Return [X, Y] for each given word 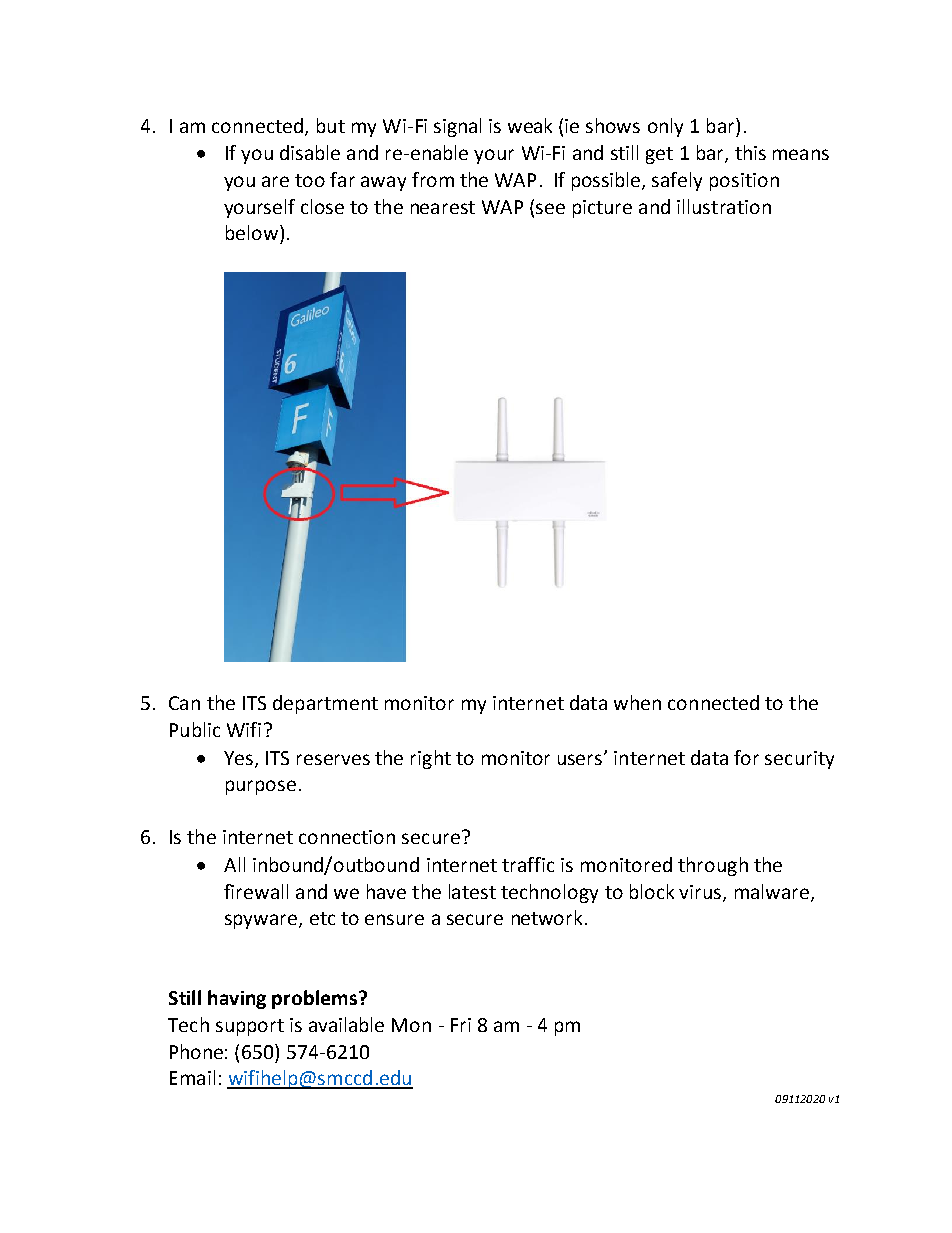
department [325, 704]
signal [457, 127]
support [250, 1027]
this [750, 152]
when [637, 702]
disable [310, 152]
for [746, 757]
